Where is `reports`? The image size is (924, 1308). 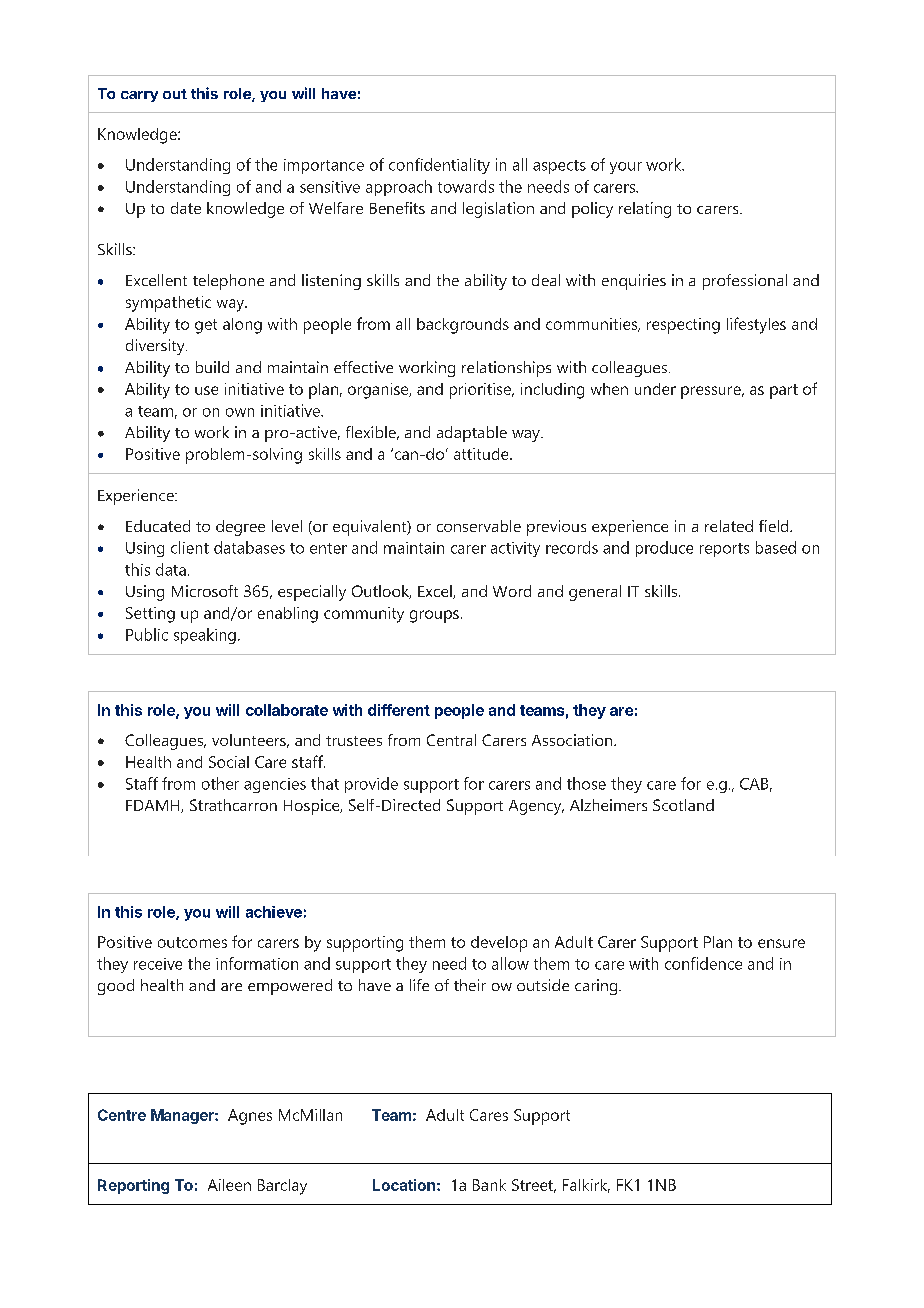 reports is located at coordinates (724, 550).
